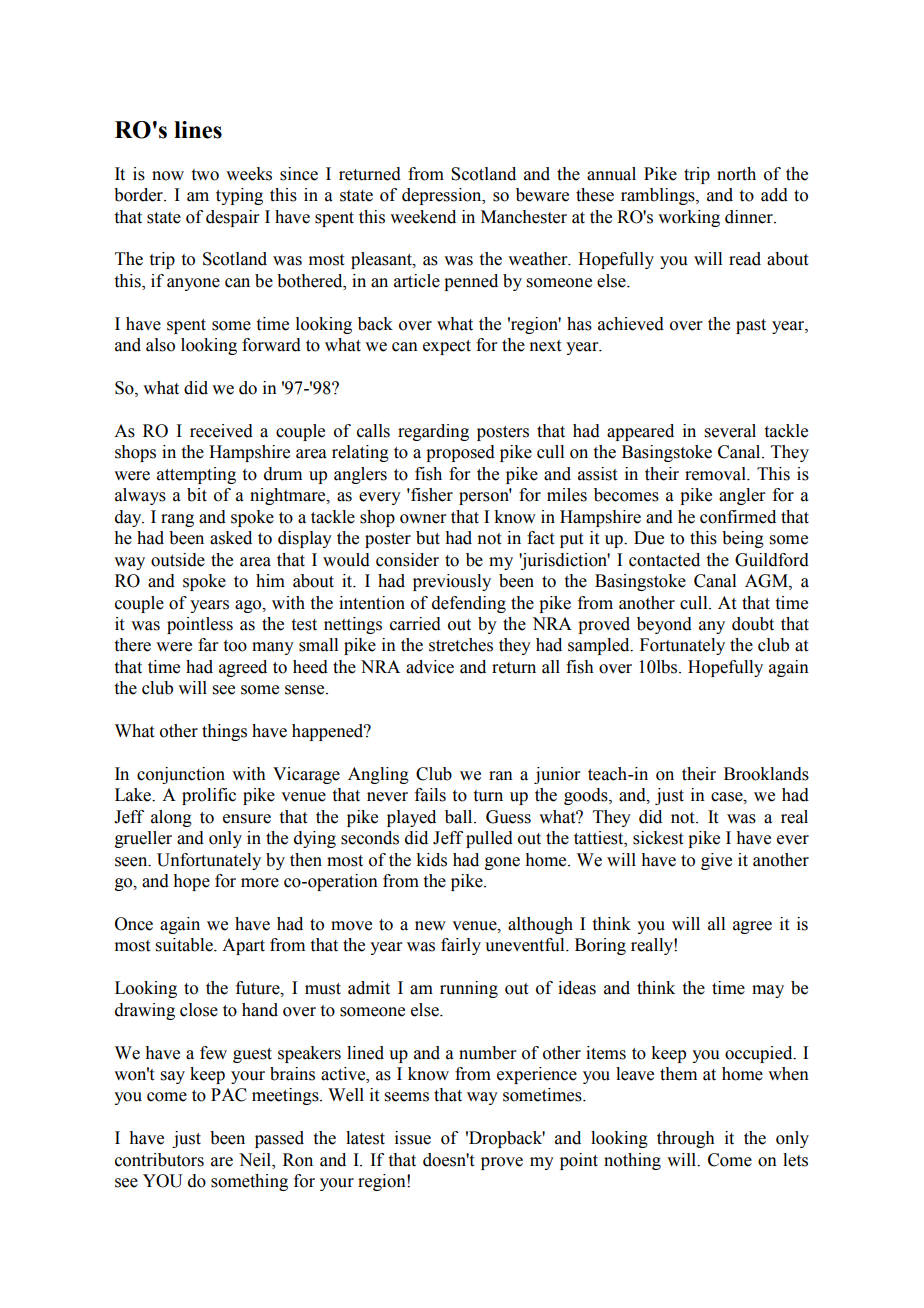  What do you see at coordinates (221, 431) in the screenshot?
I see `received` at bounding box center [221, 431].
